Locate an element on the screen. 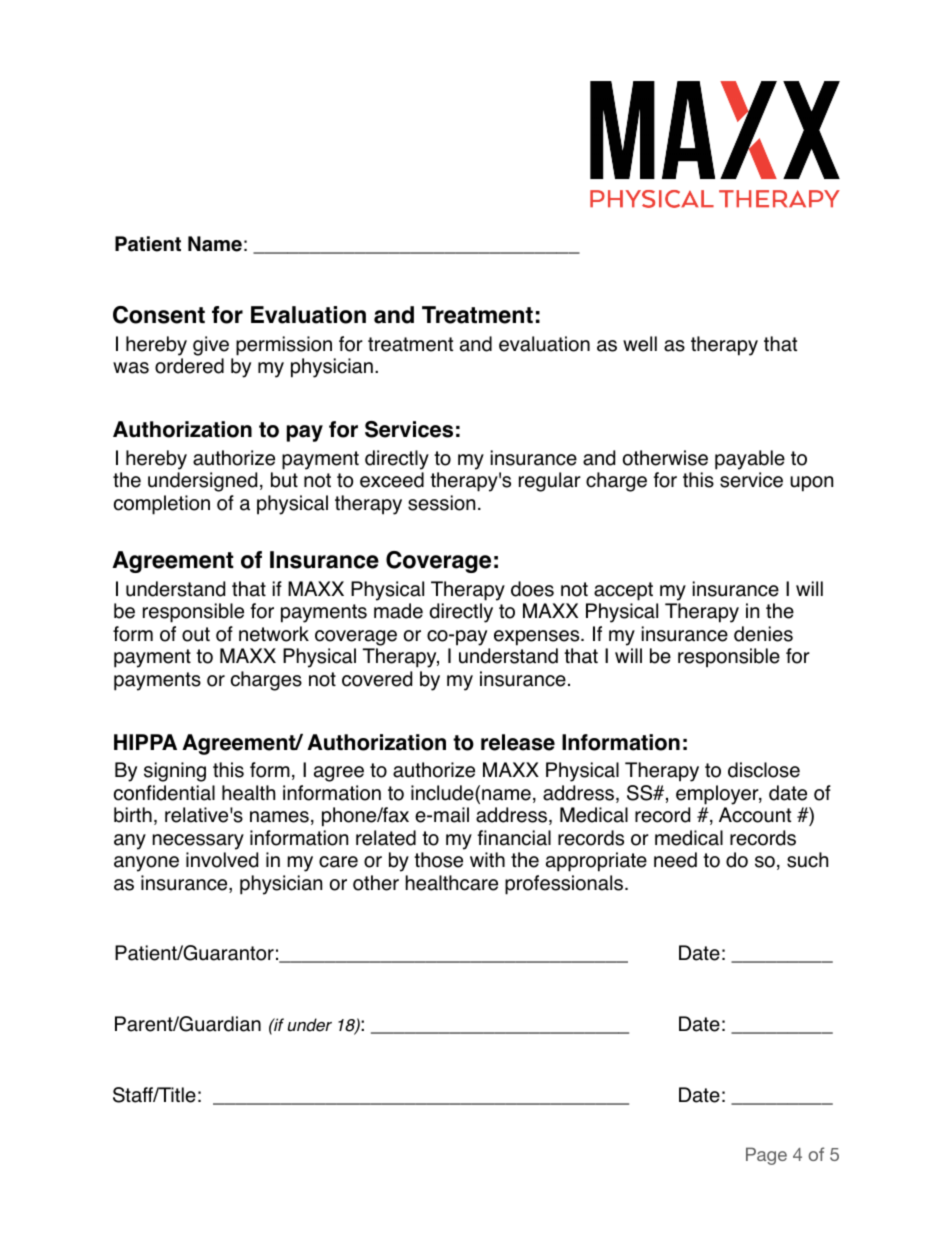 The height and width of the screenshot is (1233, 952). well is located at coordinates (640, 344).
